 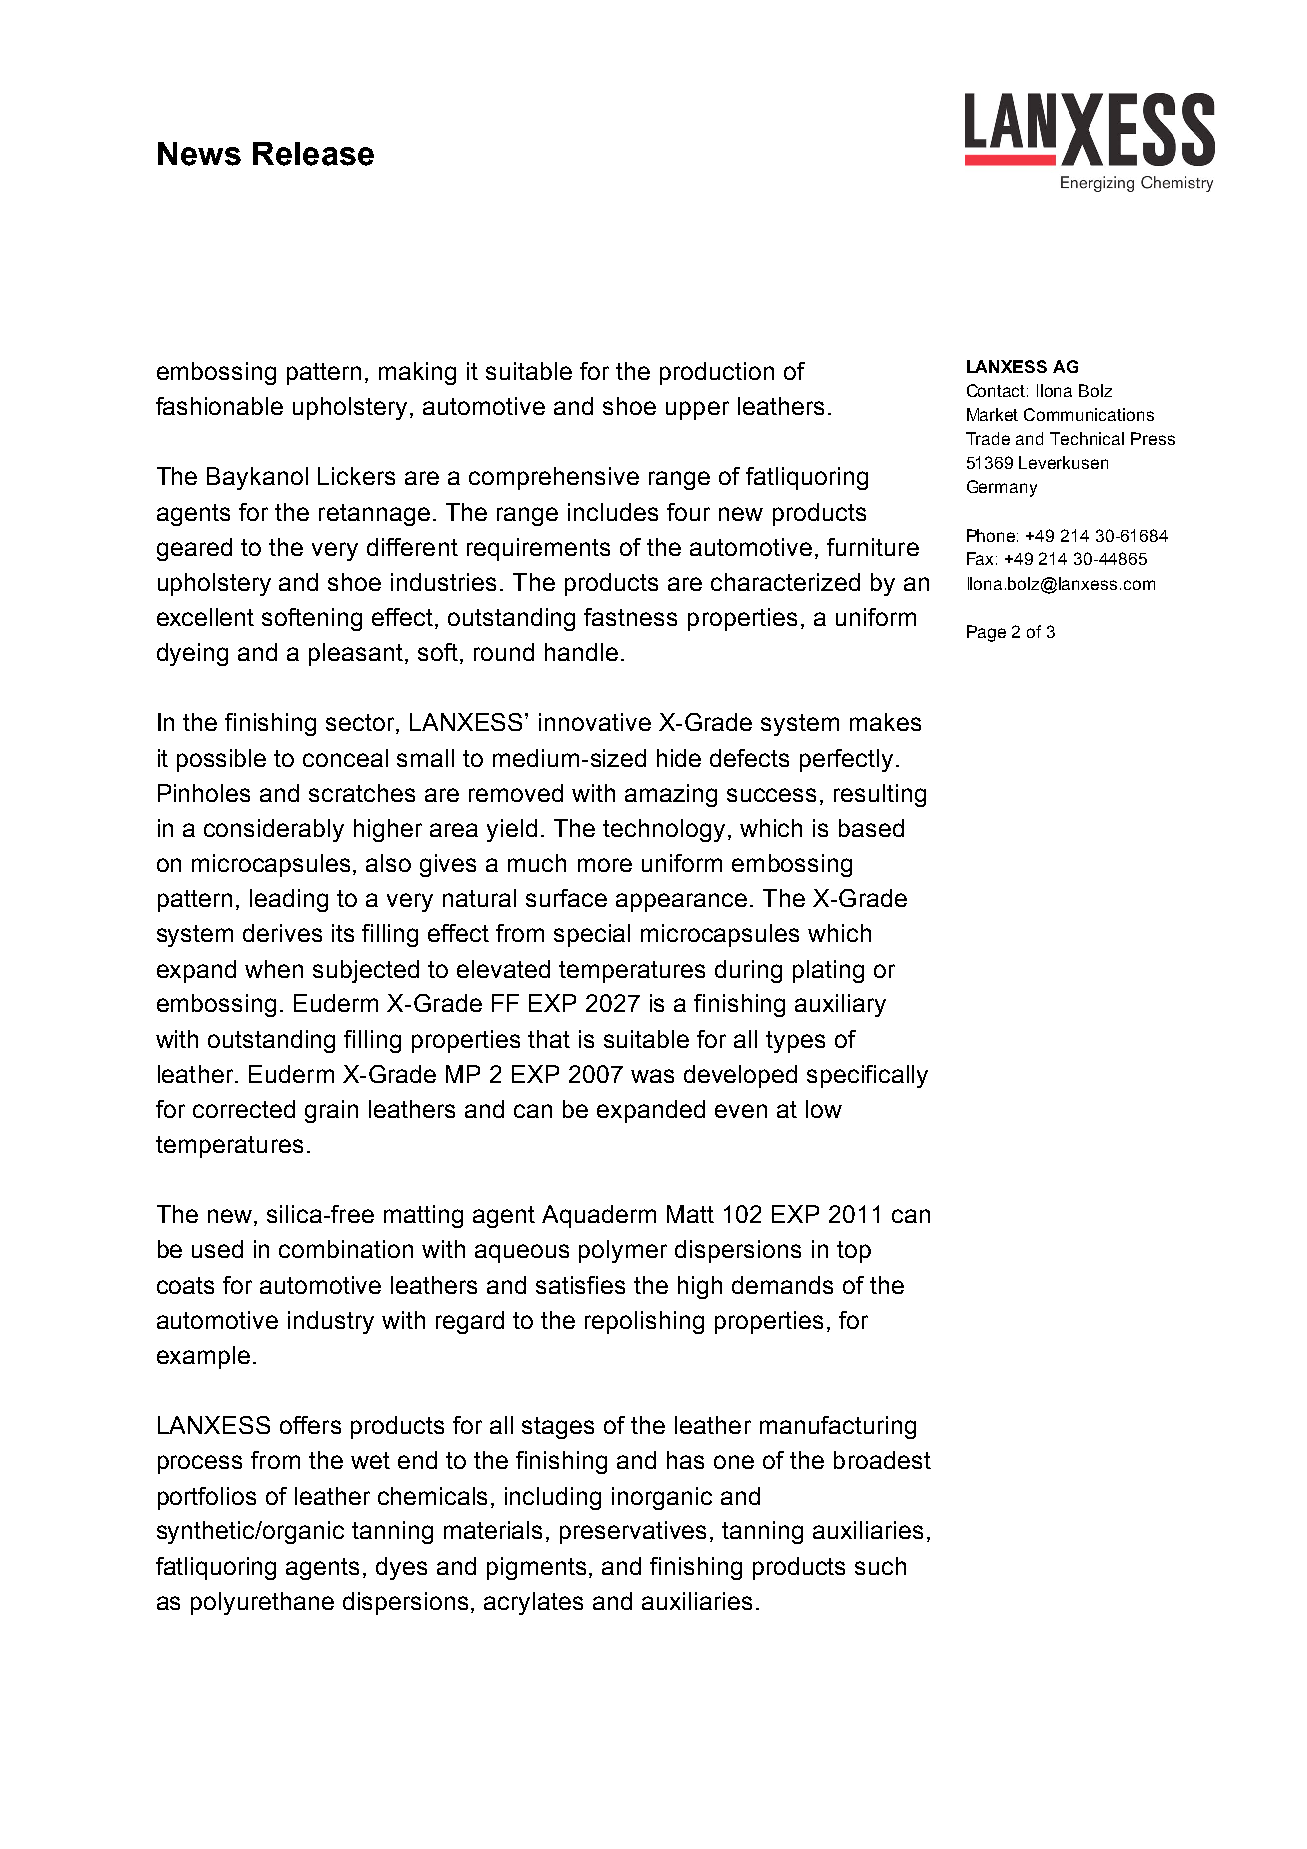 I want to click on top, so click(x=854, y=1252).
